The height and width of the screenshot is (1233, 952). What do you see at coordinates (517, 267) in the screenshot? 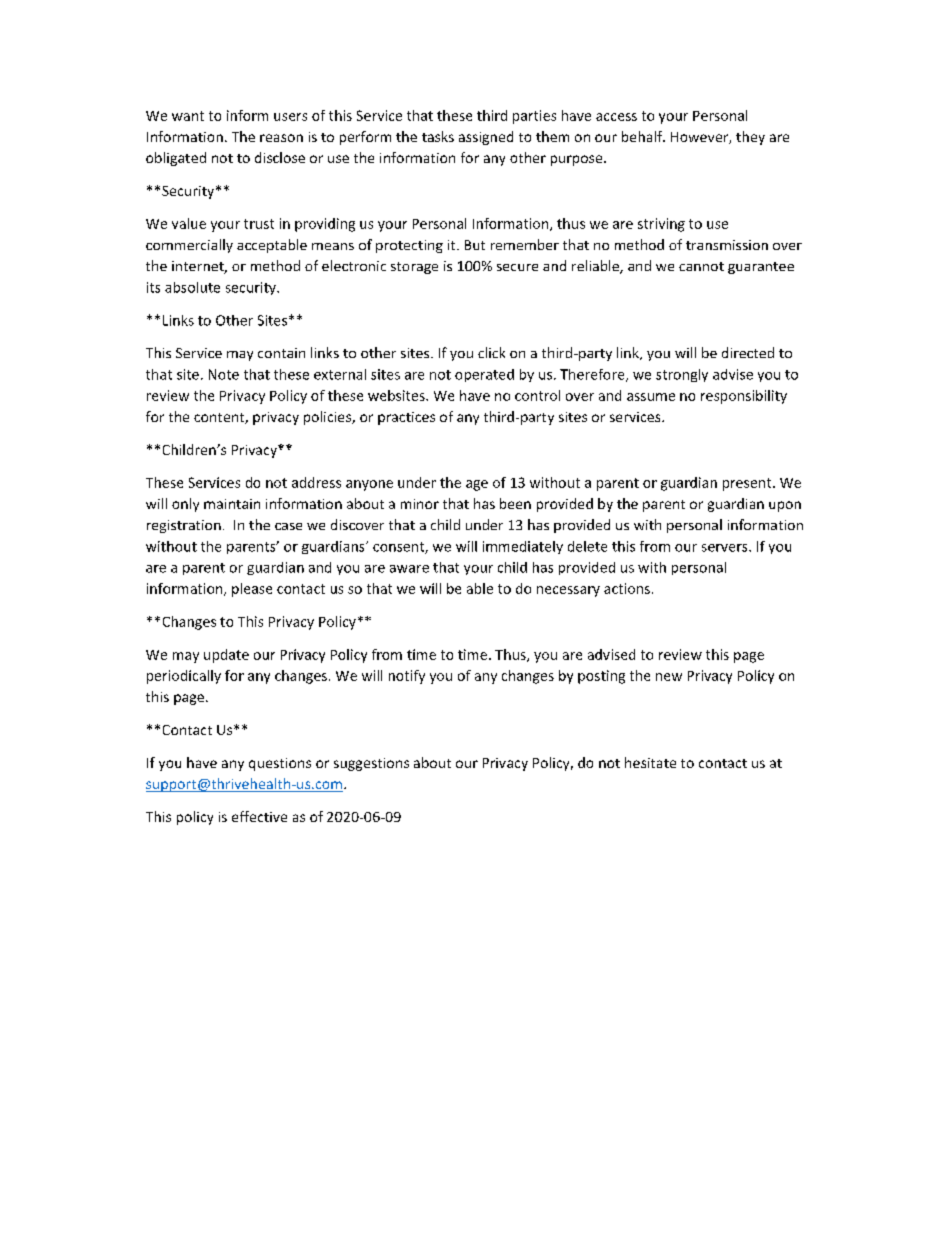
I see `secure` at bounding box center [517, 267].
